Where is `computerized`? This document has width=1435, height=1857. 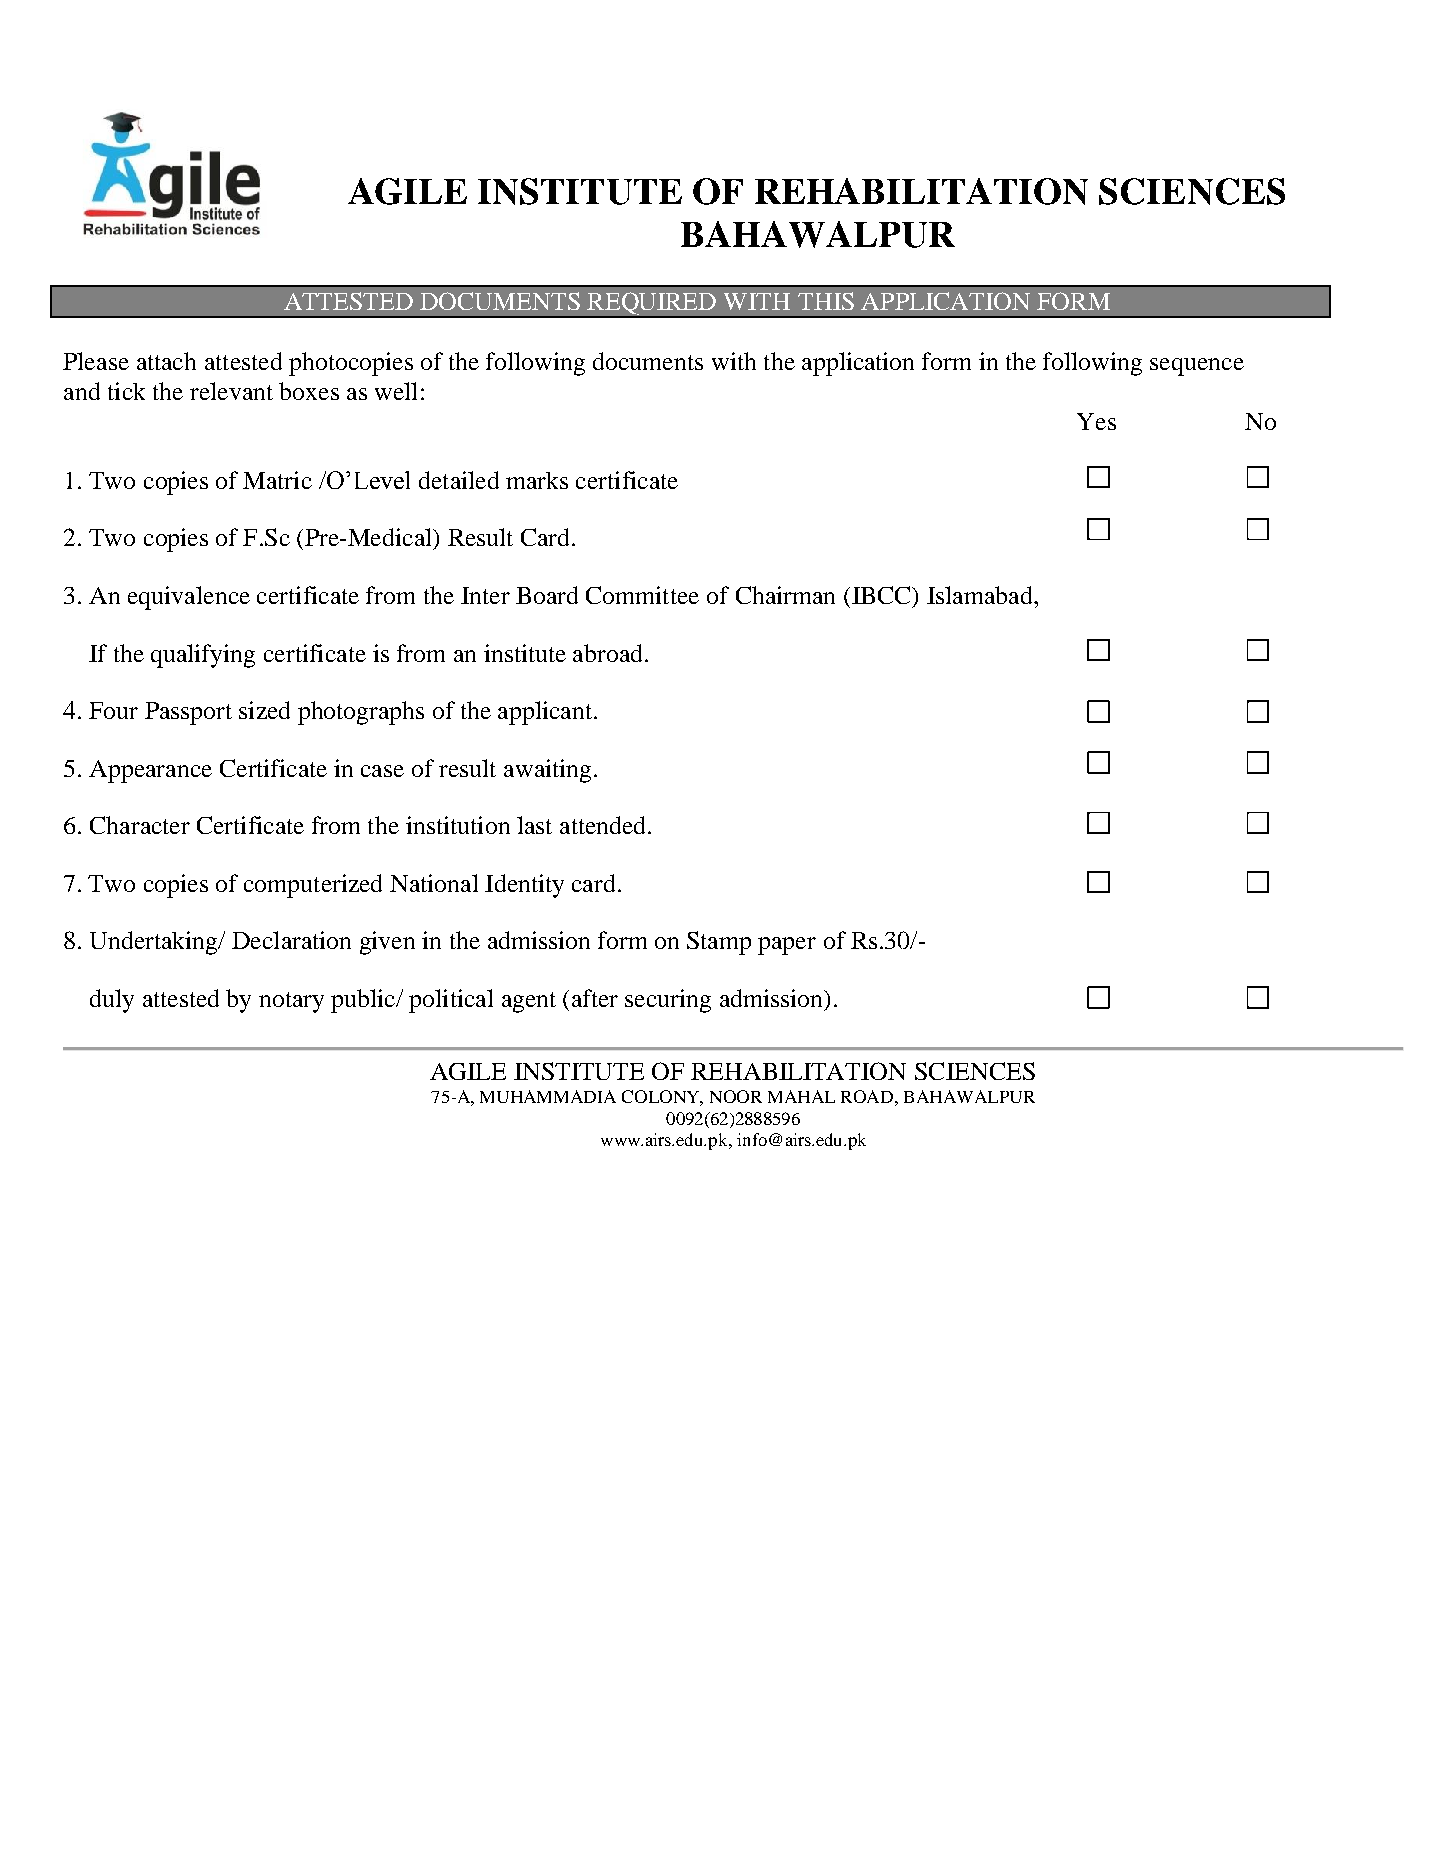 computerized is located at coordinates (313, 886).
